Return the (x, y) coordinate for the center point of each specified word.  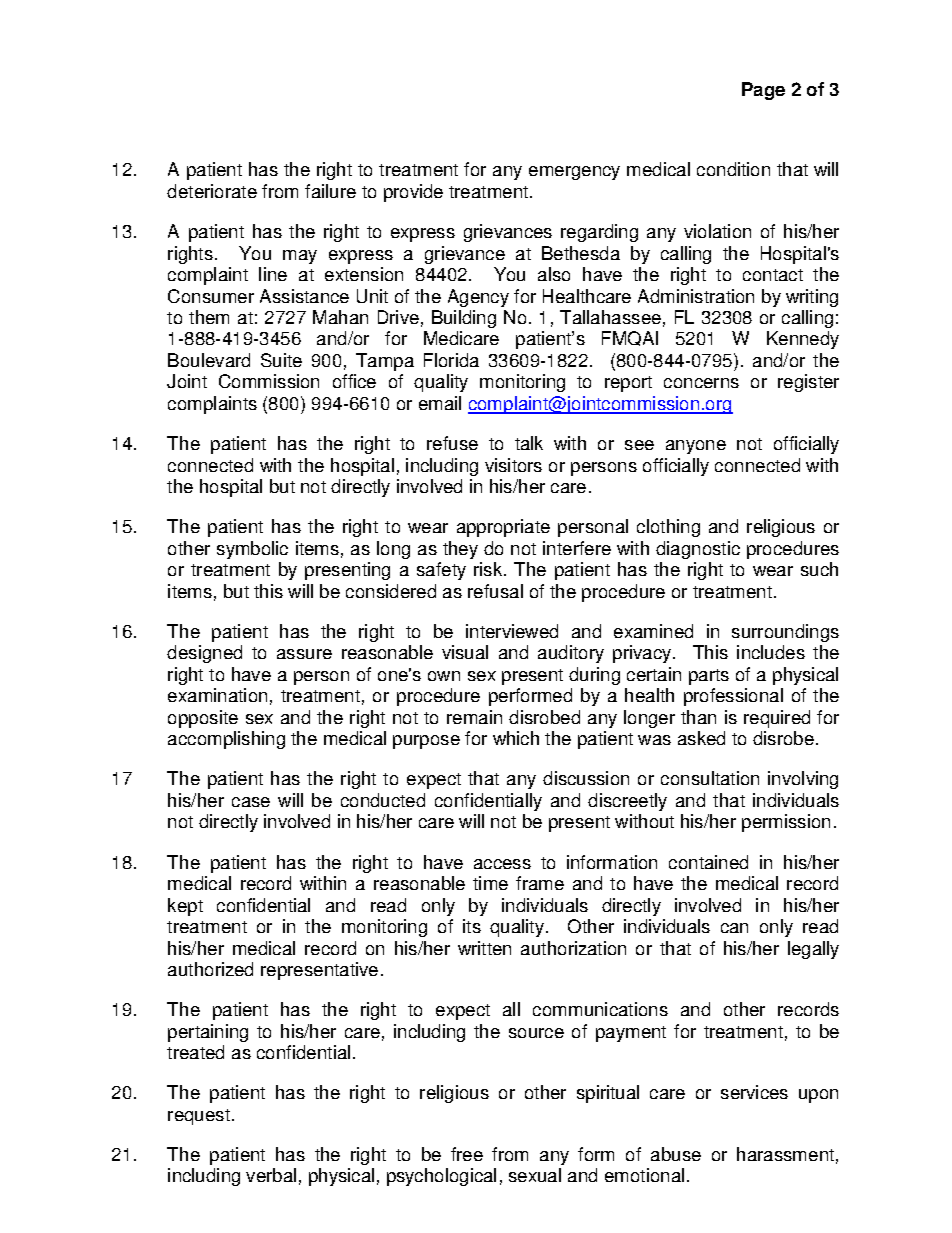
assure (304, 654)
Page (763, 91)
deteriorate (212, 191)
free (467, 1154)
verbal (271, 1175)
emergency (574, 173)
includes (771, 652)
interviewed (512, 631)
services (754, 1092)
